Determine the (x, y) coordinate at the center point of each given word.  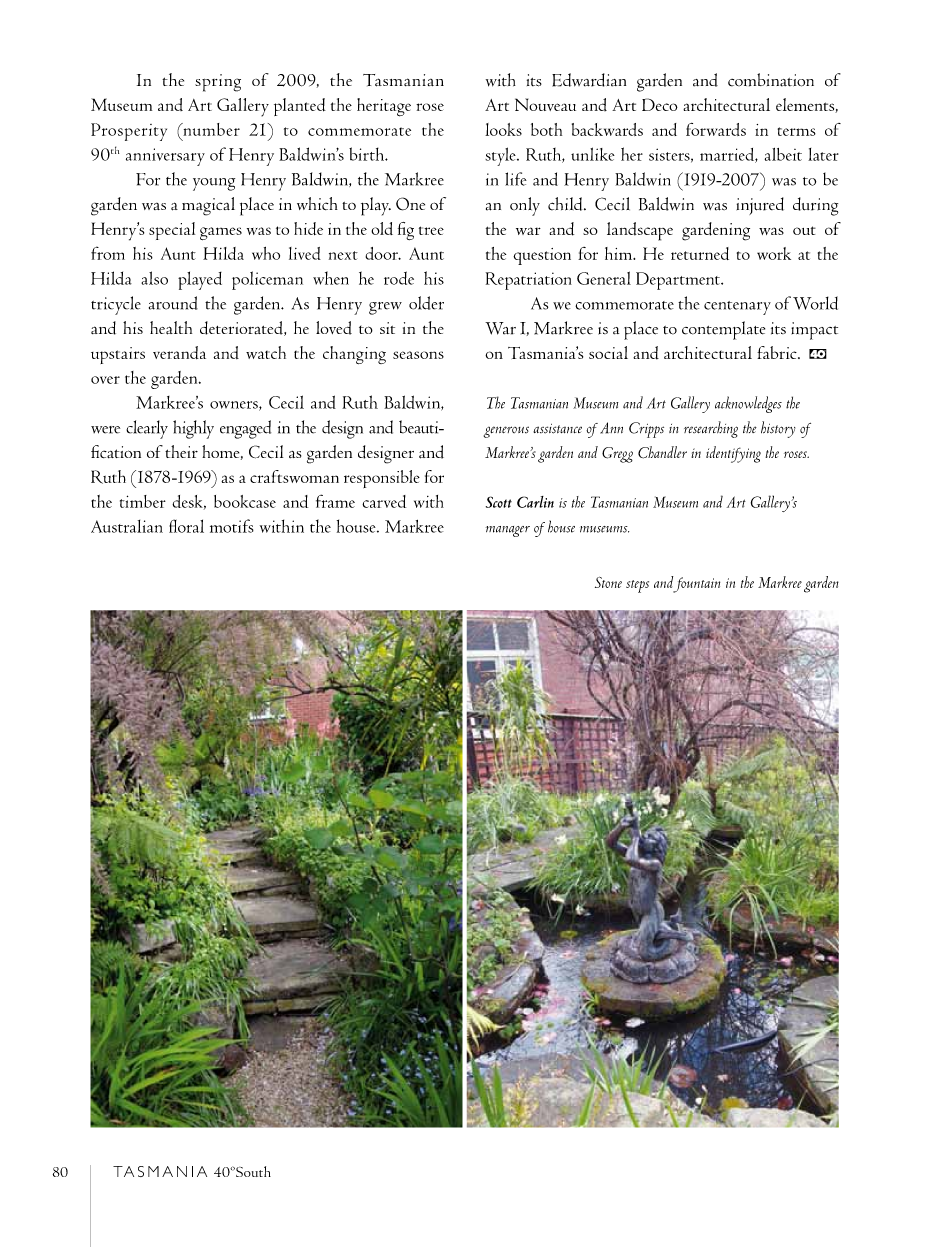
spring (218, 83)
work (774, 253)
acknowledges (748, 404)
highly (193, 429)
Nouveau (545, 104)
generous (506, 432)
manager (508, 531)
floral (186, 526)
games (221, 233)
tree (431, 230)
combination (771, 80)
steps (637, 586)
